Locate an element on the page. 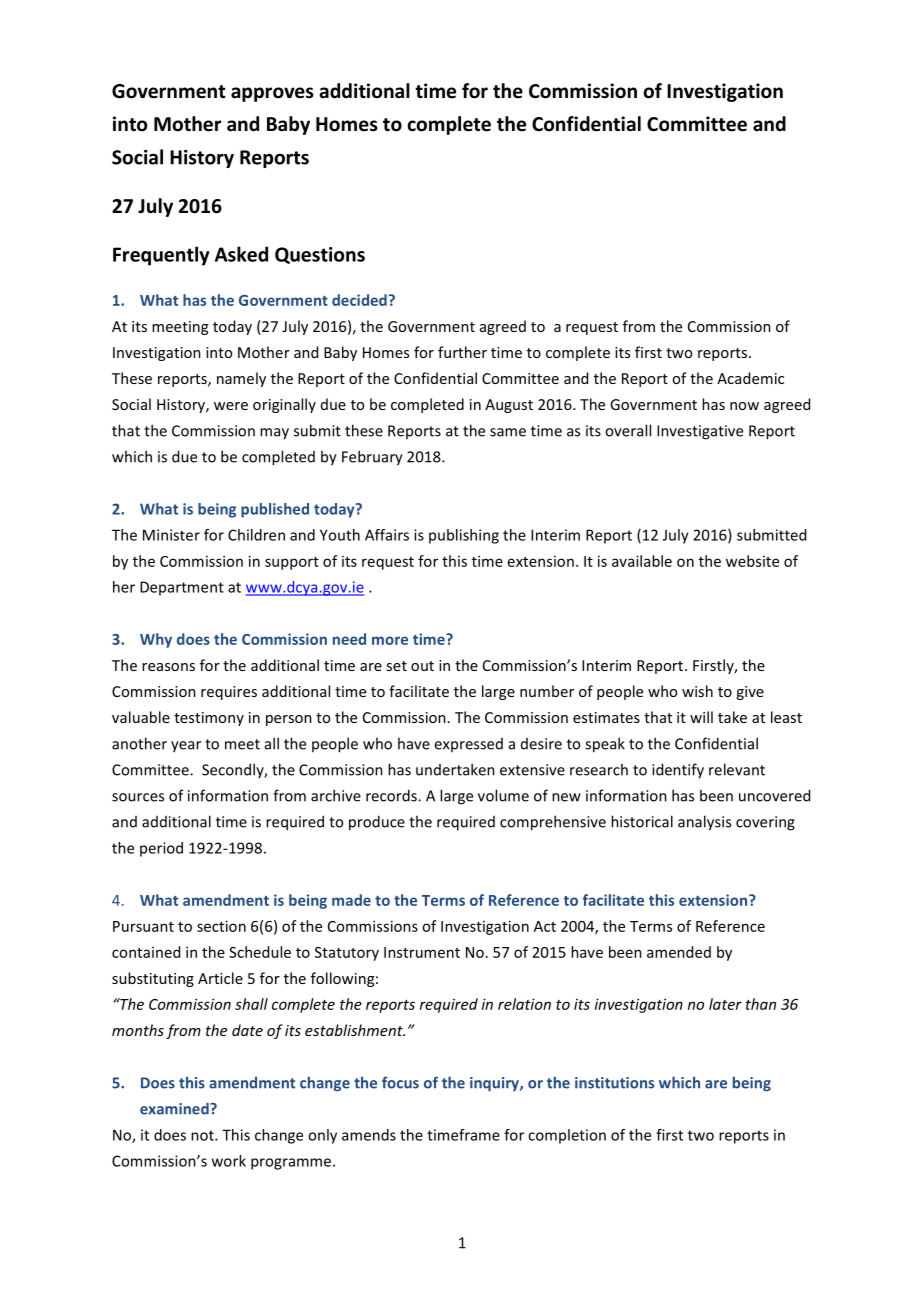  approves is located at coordinates (272, 94).
